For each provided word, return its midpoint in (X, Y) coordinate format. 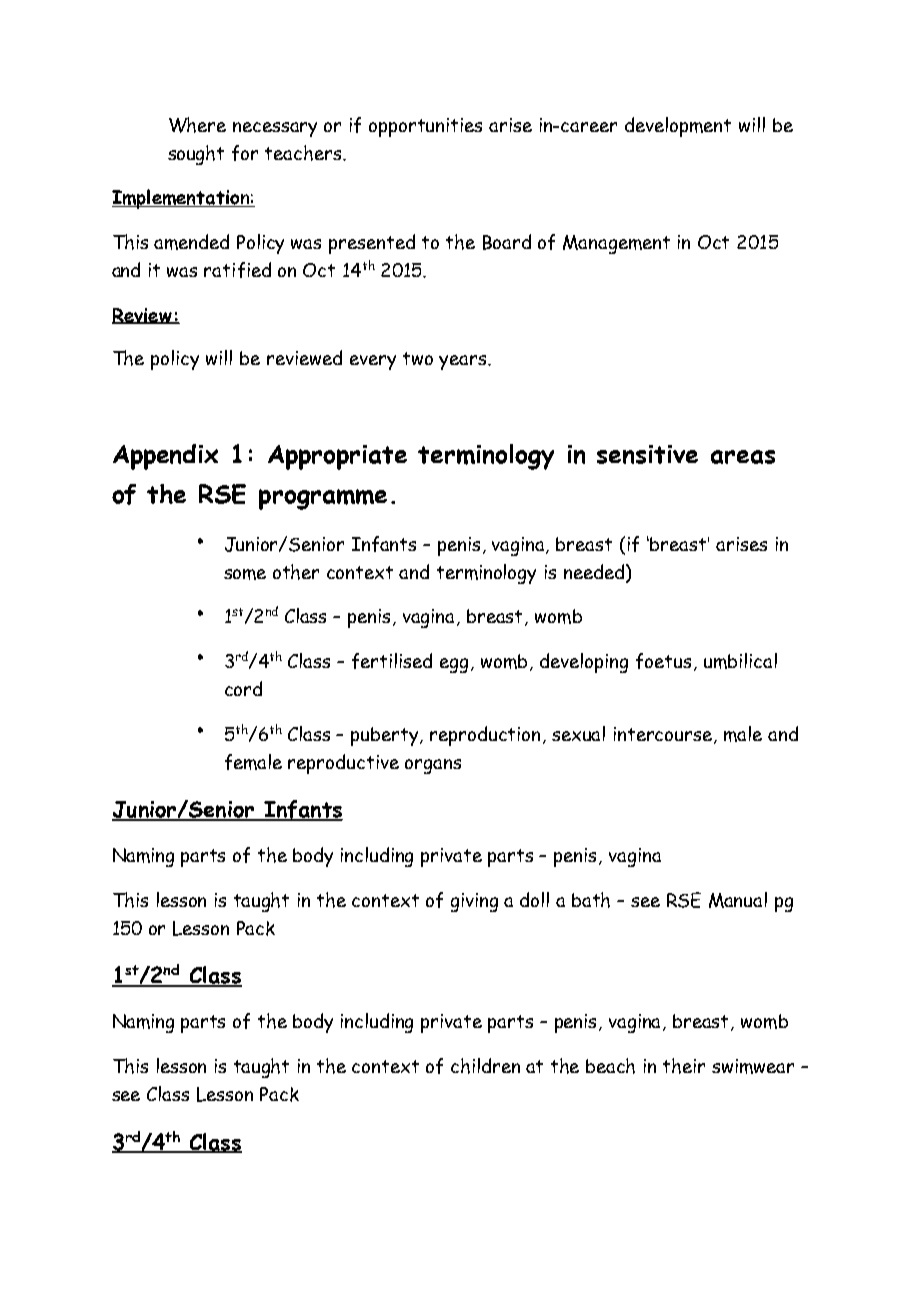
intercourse (664, 735)
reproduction (487, 736)
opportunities (425, 127)
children (485, 1066)
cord (243, 688)
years (464, 362)
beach (610, 1066)
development (678, 127)
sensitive (647, 454)
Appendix (165, 457)
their (684, 1066)
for (245, 153)
